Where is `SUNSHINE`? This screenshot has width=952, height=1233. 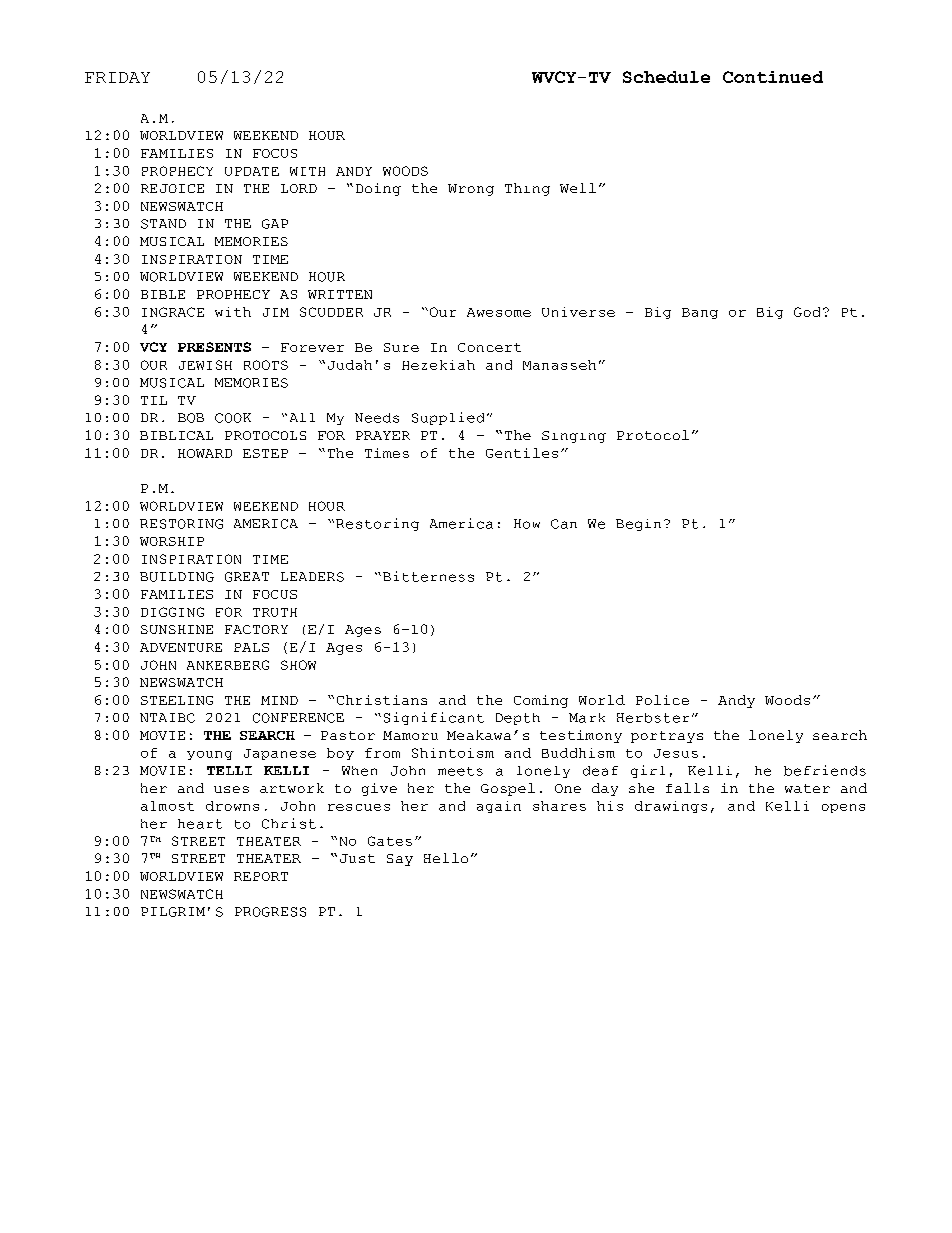 SUNSHINE is located at coordinates (177, 629).
